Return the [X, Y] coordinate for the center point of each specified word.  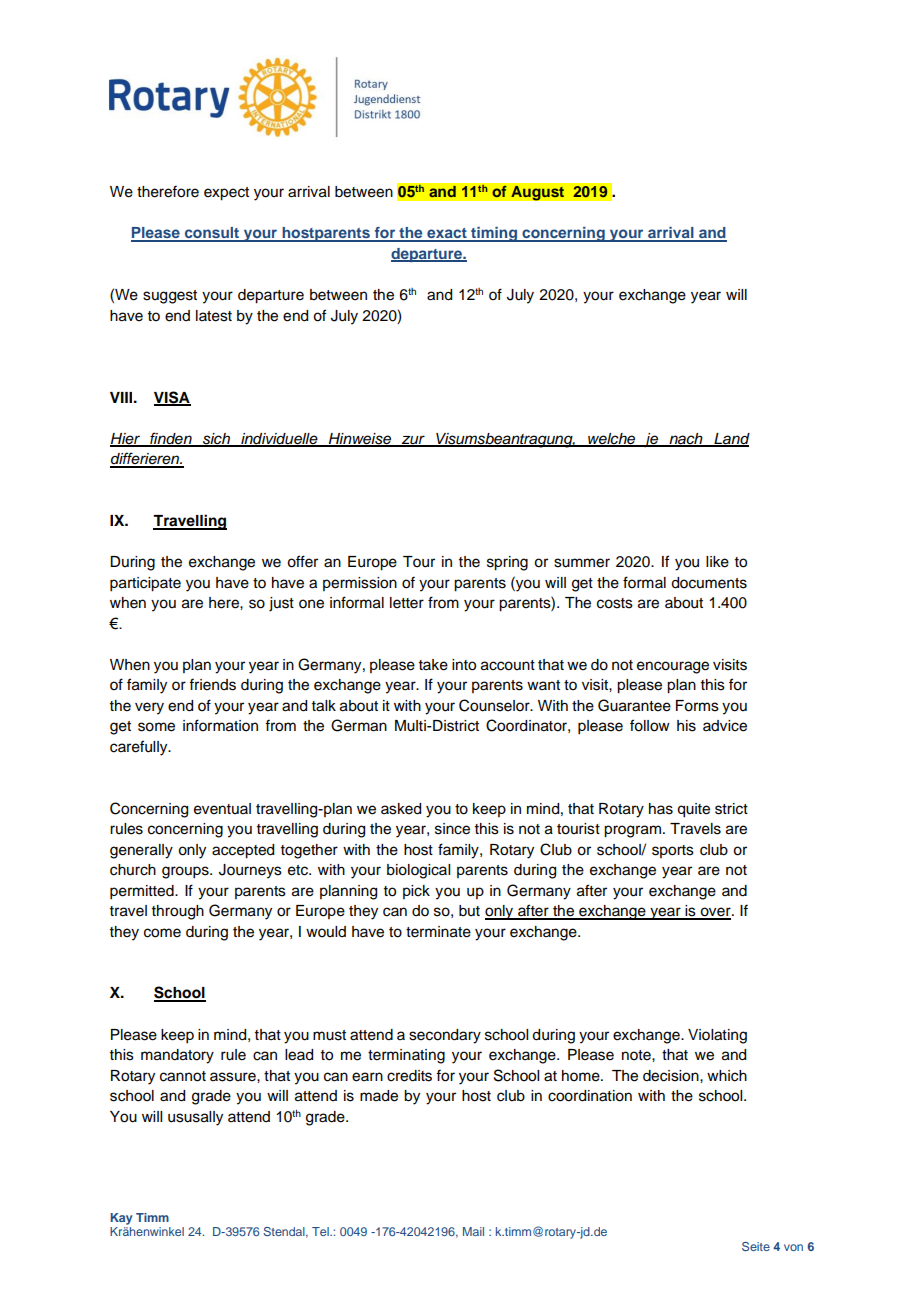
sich [216, 439]
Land [731, 439]
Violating [717, 1036]
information [220, 725]
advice [725, 726]
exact [447, 234]
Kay [121, 1219]
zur [413, 440]
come [162, 933]
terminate [438, 932]
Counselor [495, 705]
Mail [473, 1231]
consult [212, 234]
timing [494, 234]
